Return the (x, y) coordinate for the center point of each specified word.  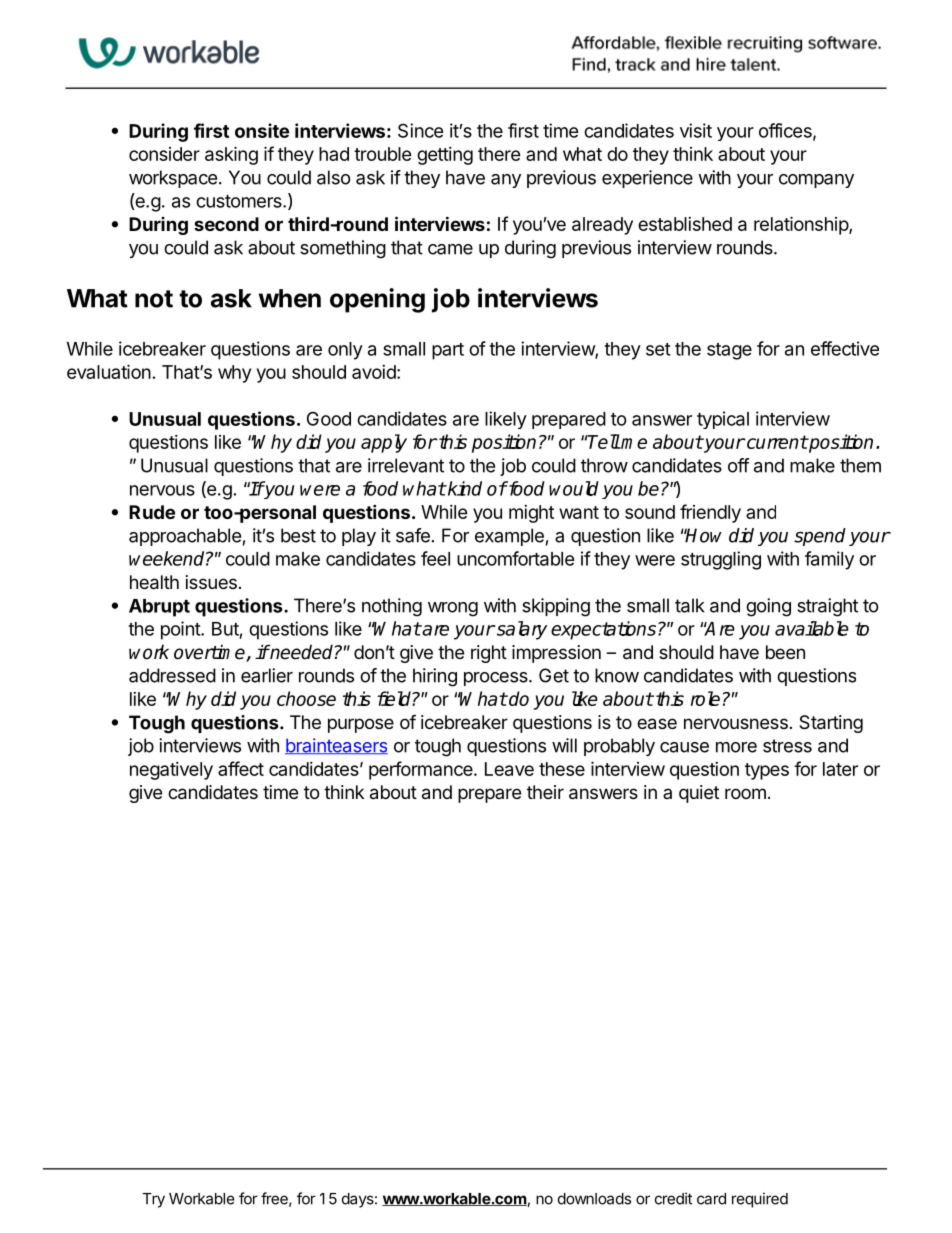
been (785, 652)
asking (231, 155)
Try (153, 1200)
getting (445, 156)
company (816, 181)
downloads (594, 1199)
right (489, 654)
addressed (172, 675)
